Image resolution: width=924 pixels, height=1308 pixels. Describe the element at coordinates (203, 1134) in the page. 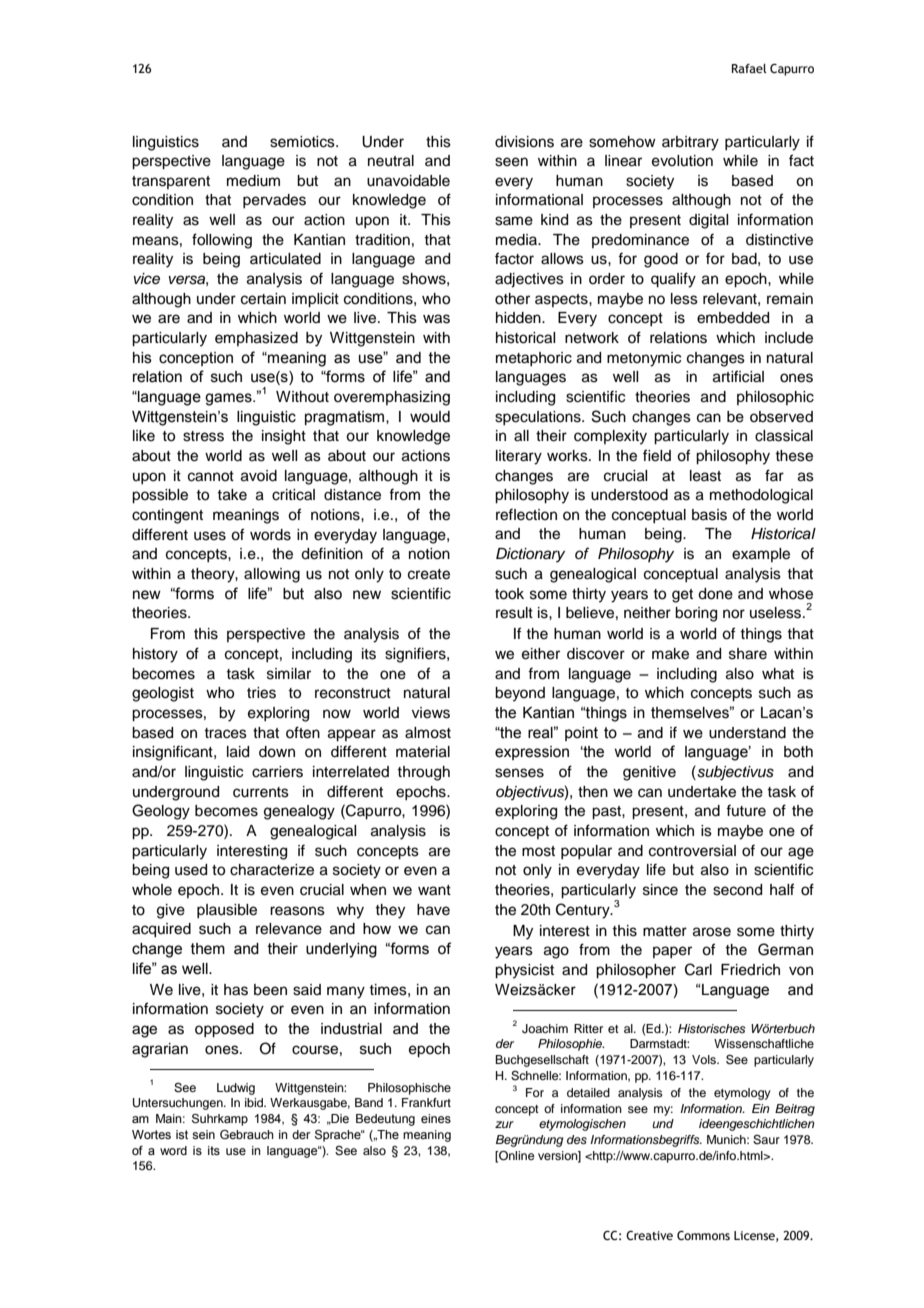

I see `sein` at that location.
